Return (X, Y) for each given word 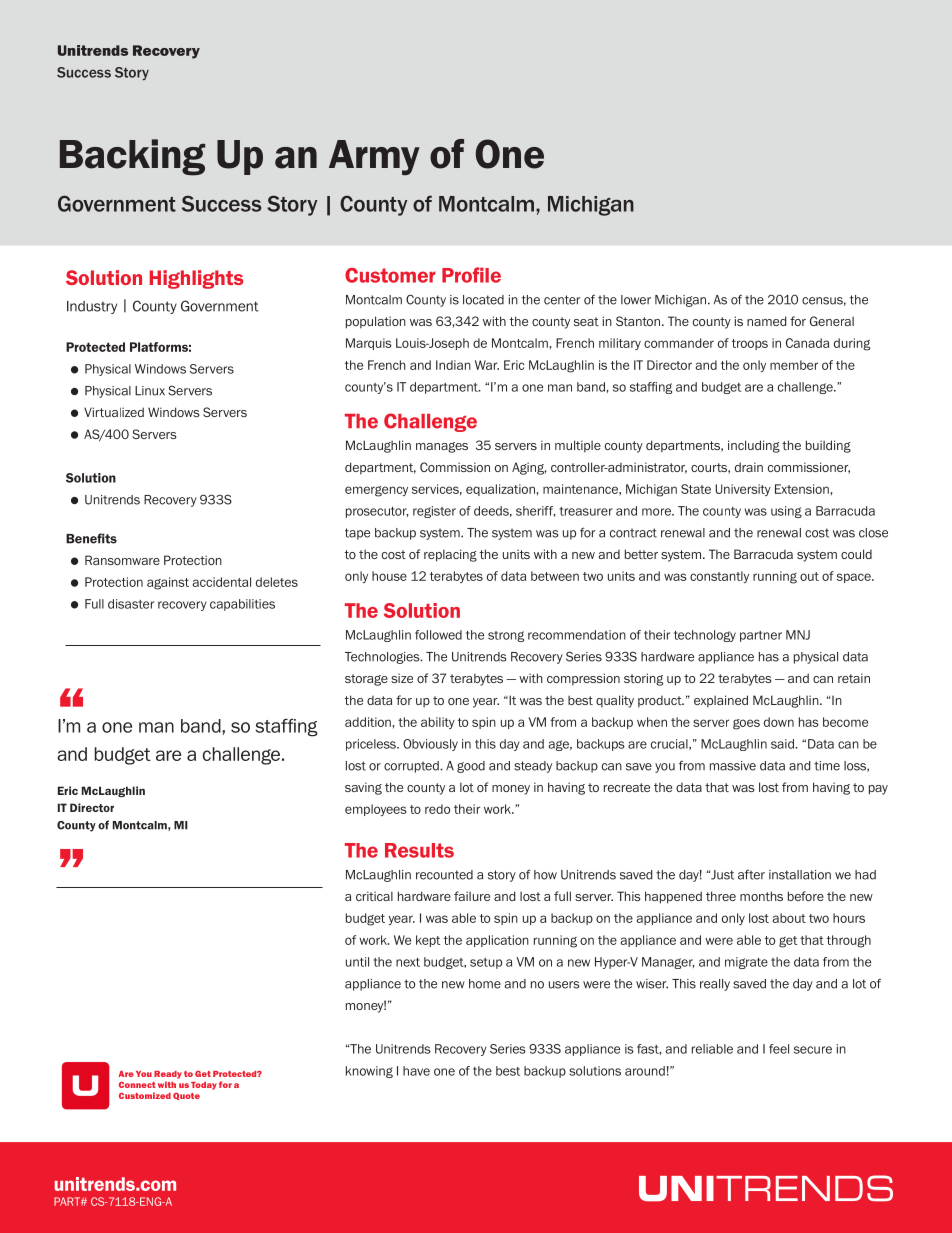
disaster (131, 604)
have (416, 1071)
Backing (132, 157)
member (794, 365)
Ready (168, 1075)
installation (800, 875)
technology (705, 636)
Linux (150, 391)
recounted (444, 875)
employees (376, 810)
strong (506, 636)
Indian (453, 365)
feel (779, 1049)
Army (374, 157)
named (767, 321)
